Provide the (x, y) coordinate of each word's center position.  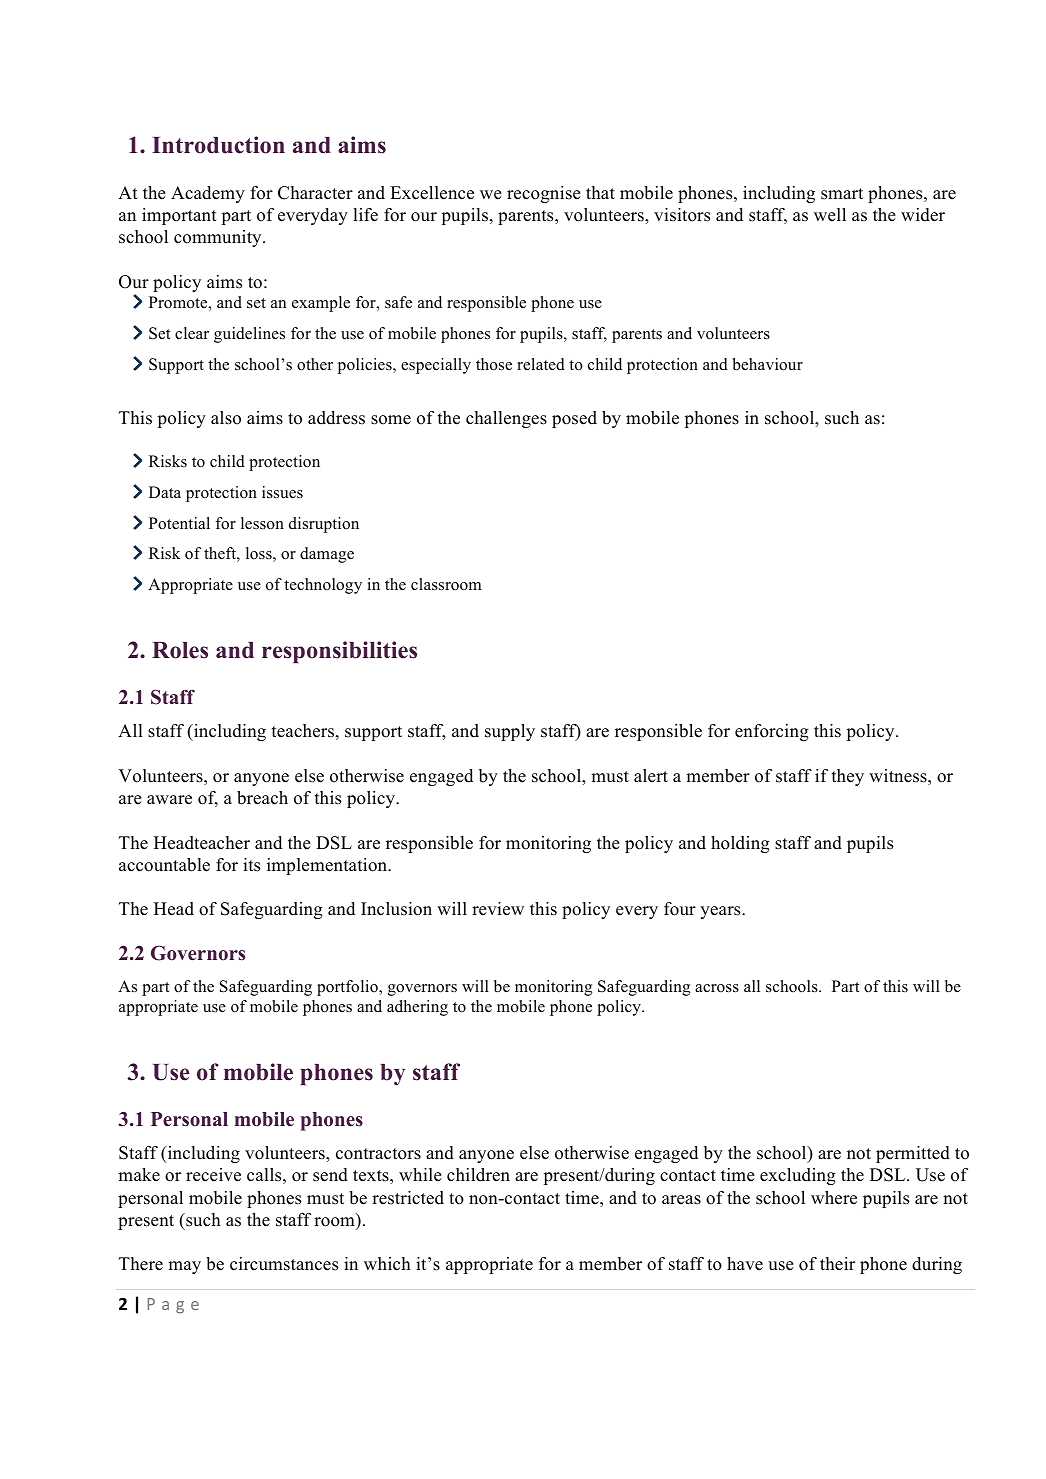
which (387, 1264)
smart (842, 194)
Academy (208, 194)
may (184, 1267)
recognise (544, 194)
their (837, 1264)
